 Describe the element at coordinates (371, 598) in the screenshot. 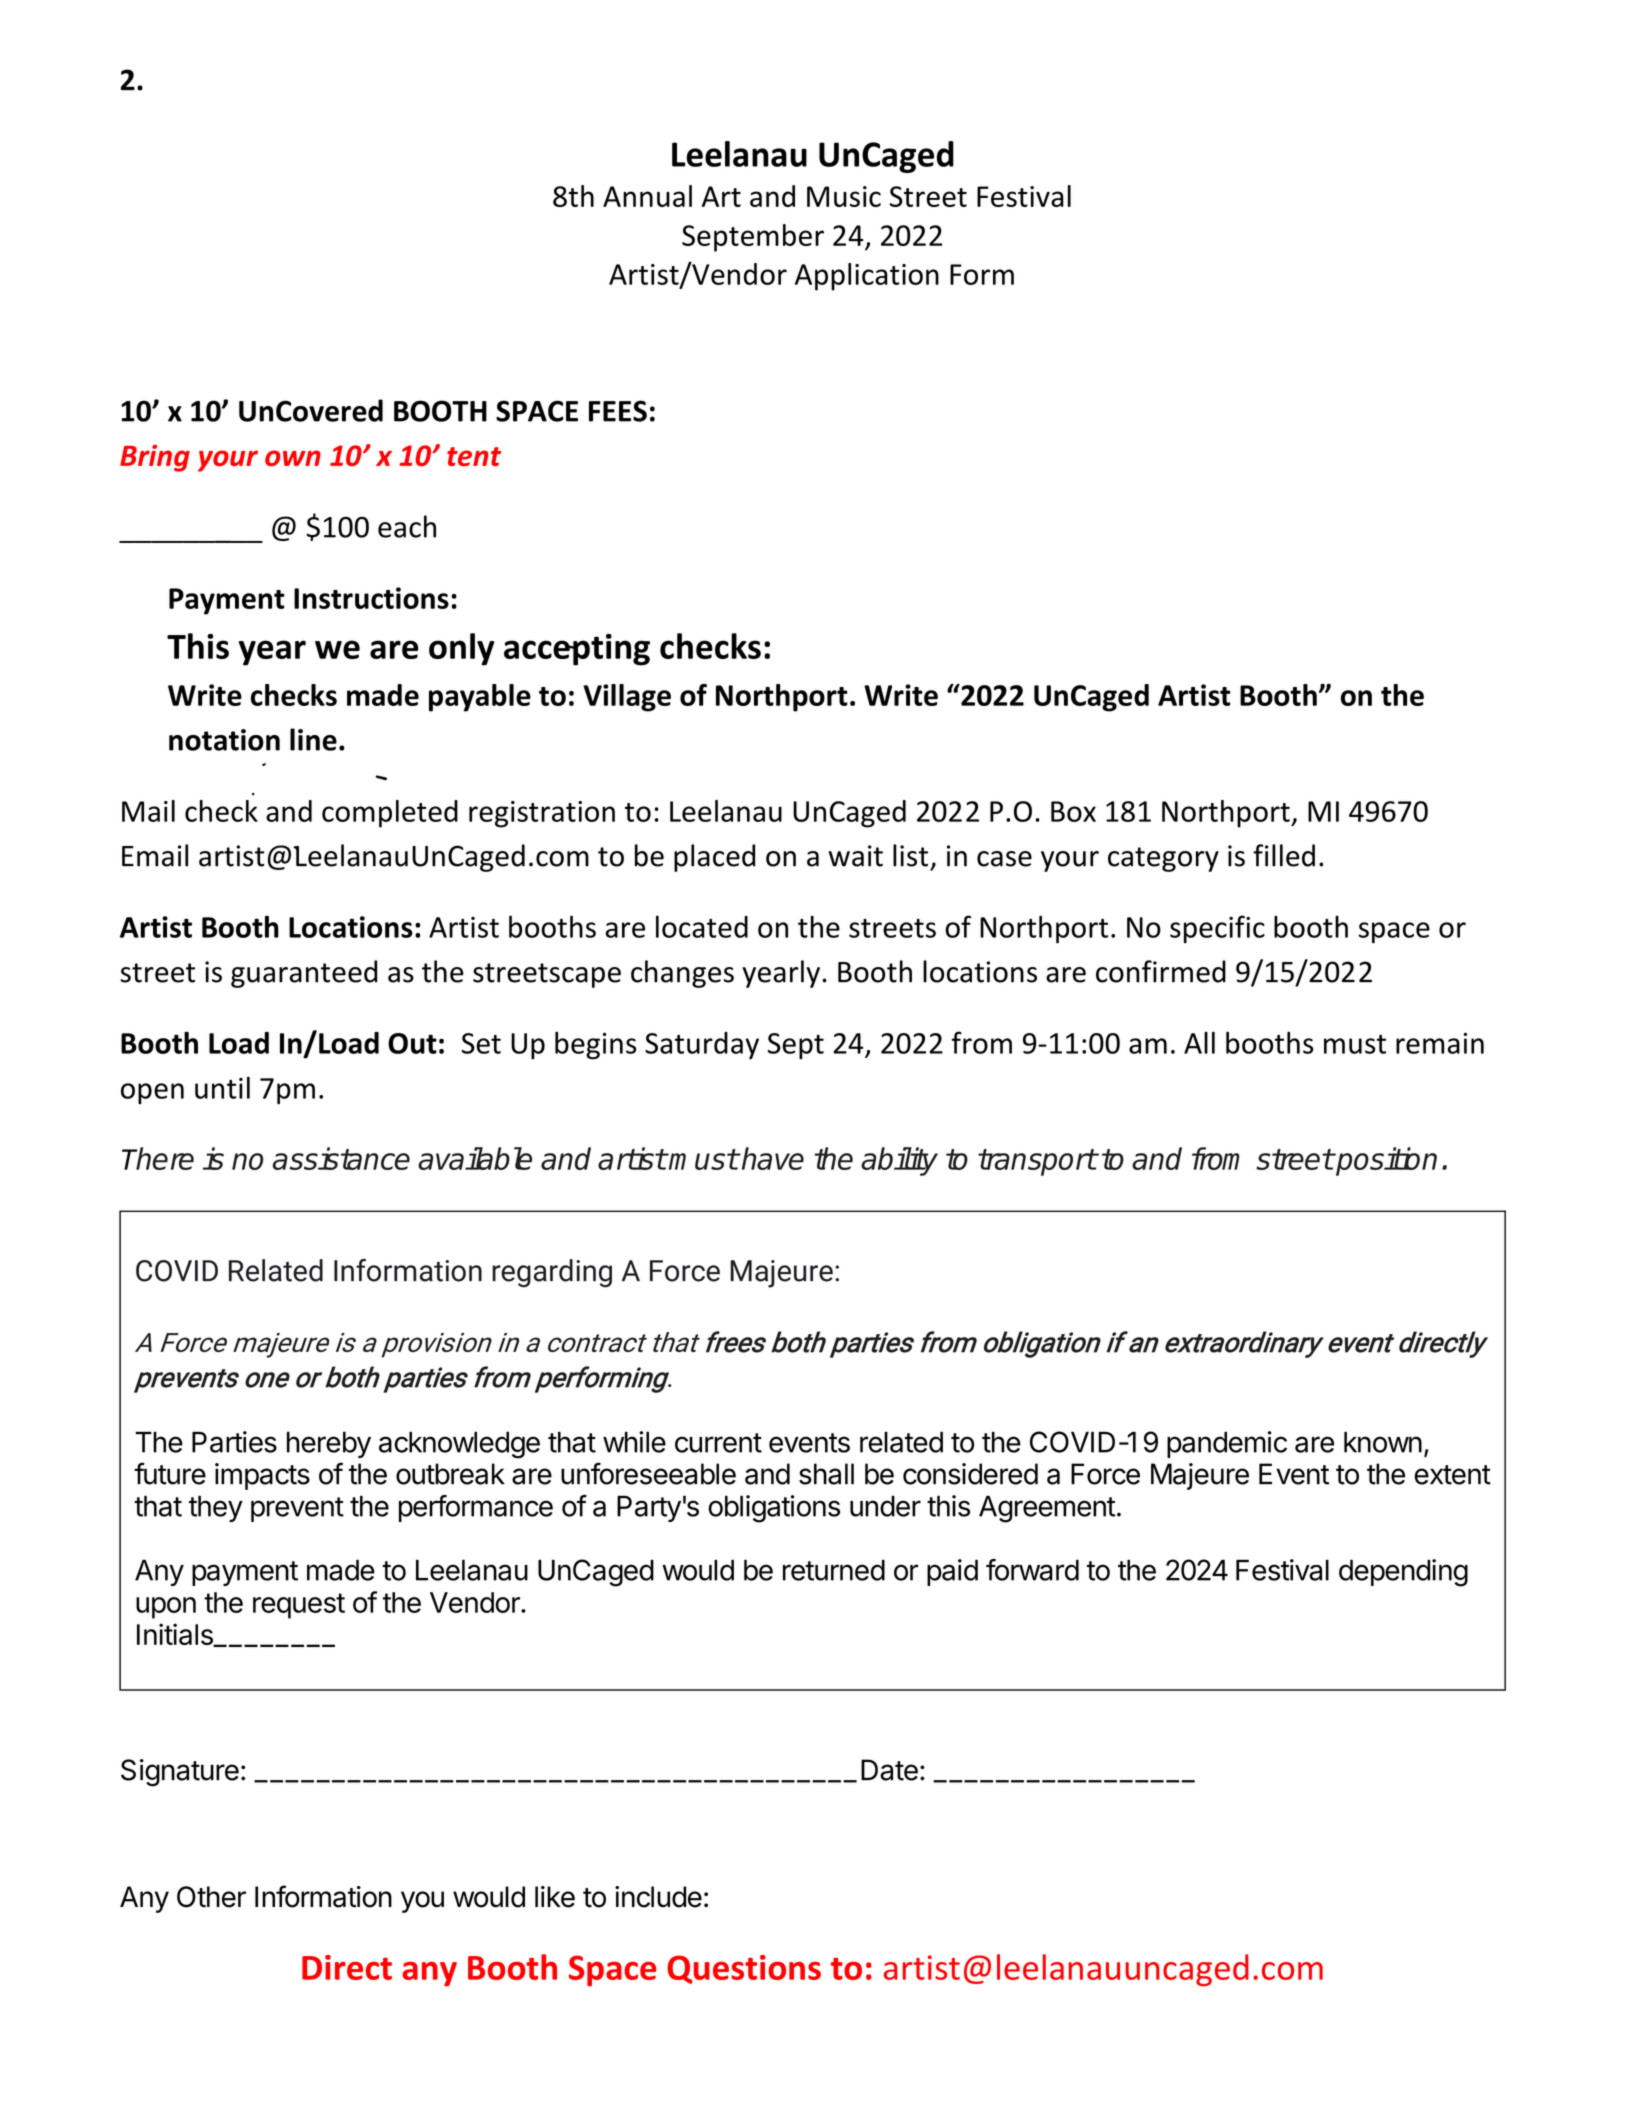

I see `Instructions` at that location.
